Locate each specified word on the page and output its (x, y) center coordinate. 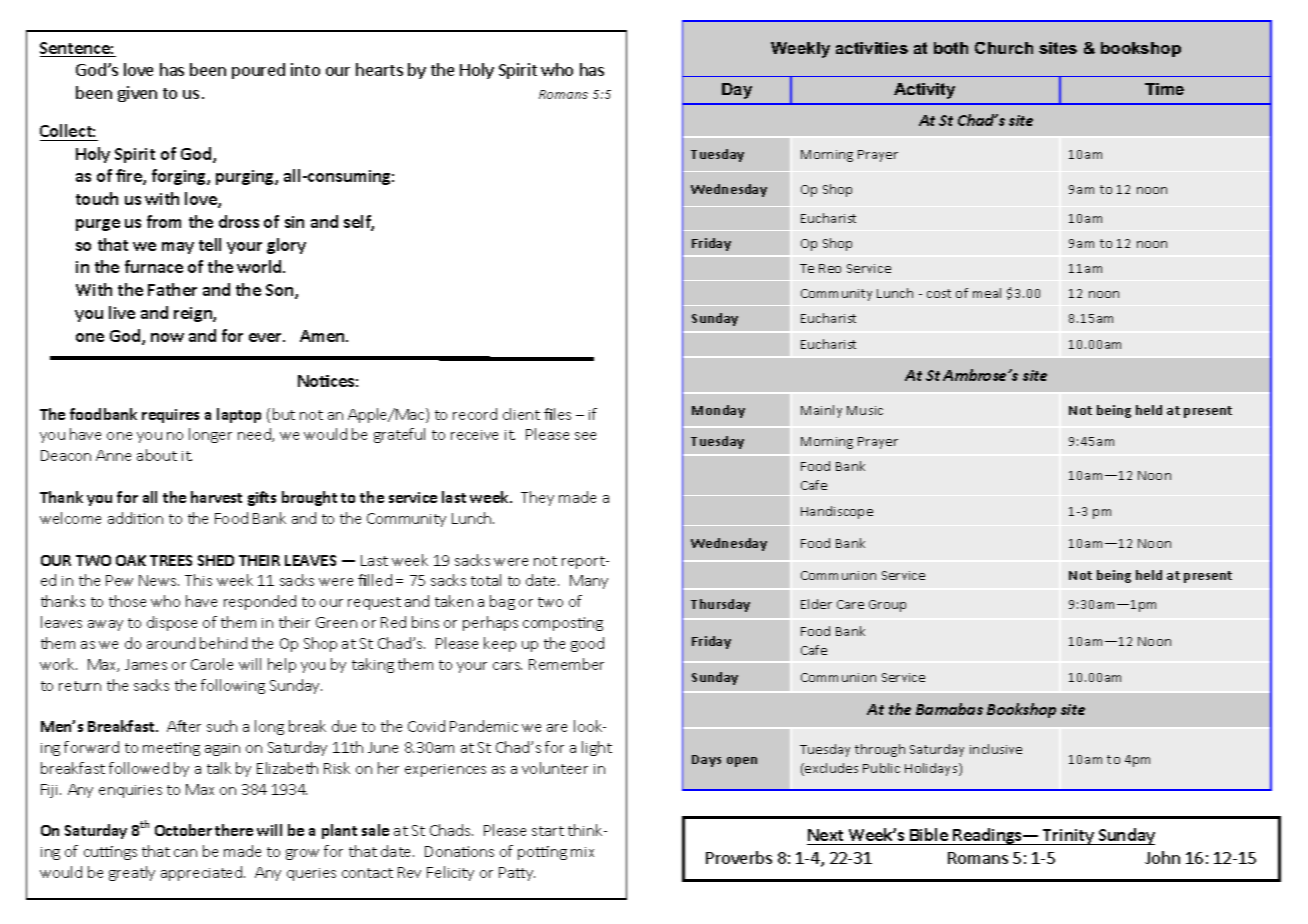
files (557, 414)
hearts (379, 69)
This (198, 580)
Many (589, 582)
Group (887, 606)
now (167, 337)
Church (1004, 48)
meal (987, 293)
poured (258, 71)
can (185, 853)
